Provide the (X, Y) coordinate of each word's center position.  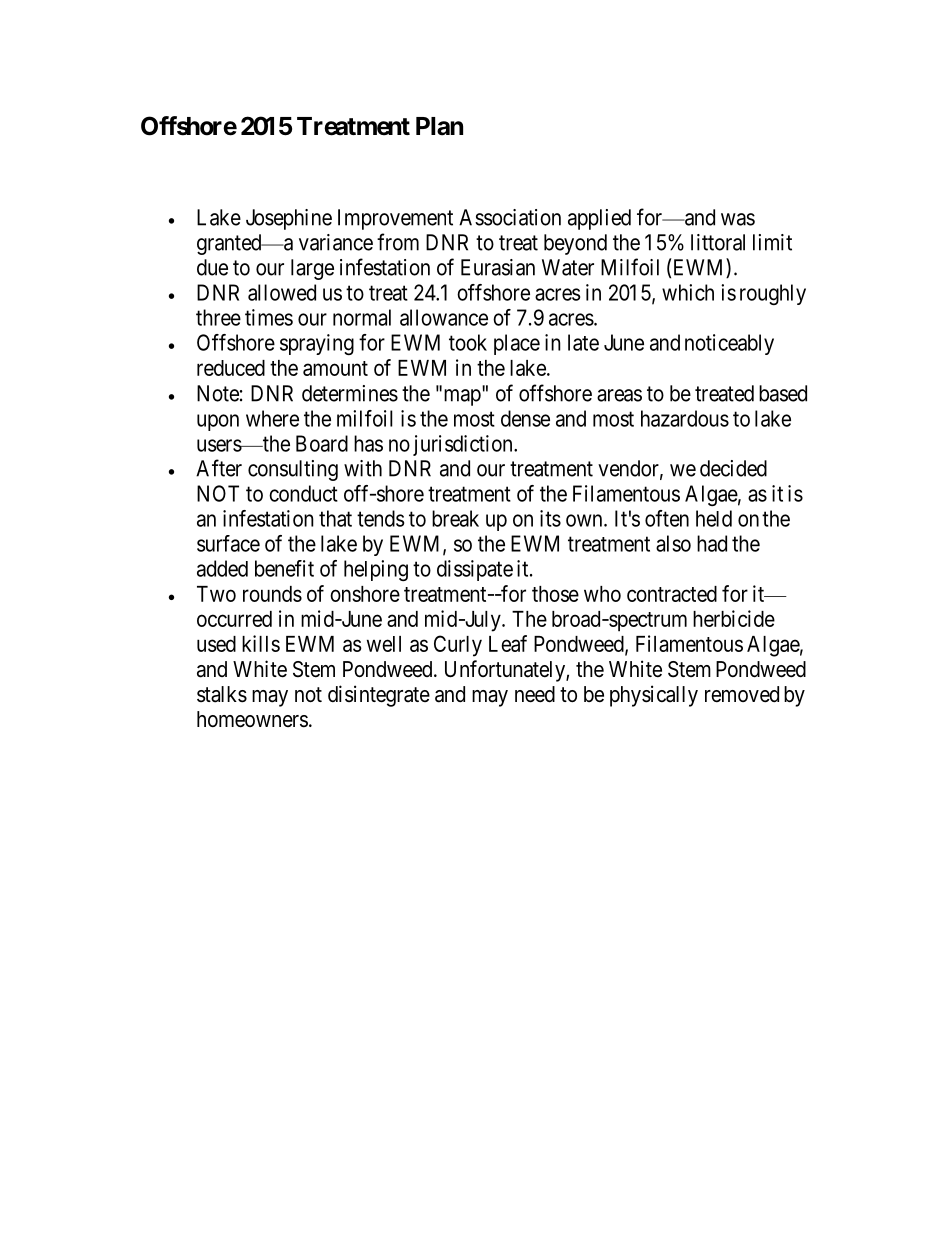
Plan (439, 126)
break (455, 518)
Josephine (289, 219)
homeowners (252, 719)
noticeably (729, 344)
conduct (303, 493)
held (714, 518)
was (738, 219)
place (517, 344)
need (535, 694)
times (269, 317)
